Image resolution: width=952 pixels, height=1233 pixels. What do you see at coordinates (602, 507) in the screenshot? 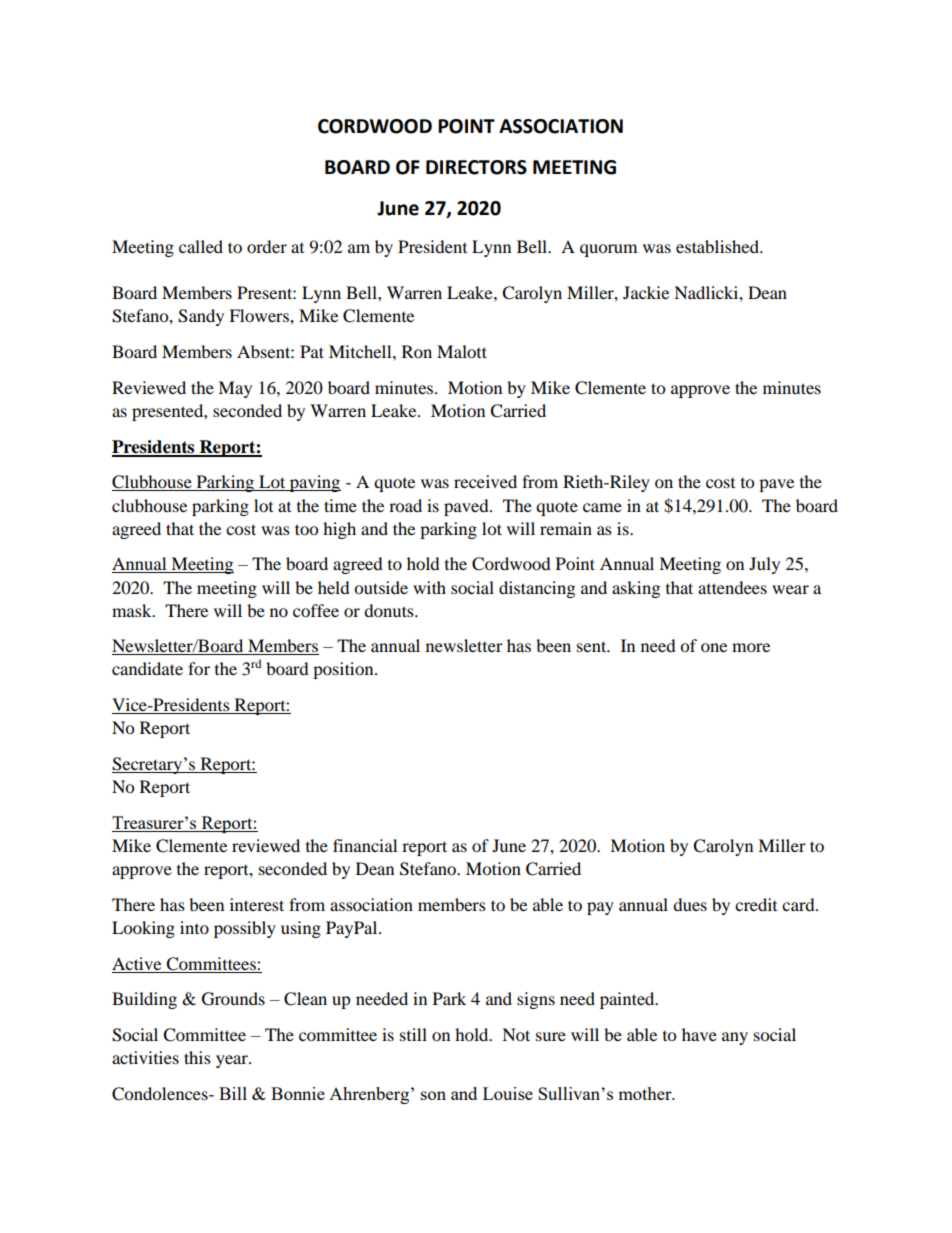
I see `came` at bounding box center [602, 507].
